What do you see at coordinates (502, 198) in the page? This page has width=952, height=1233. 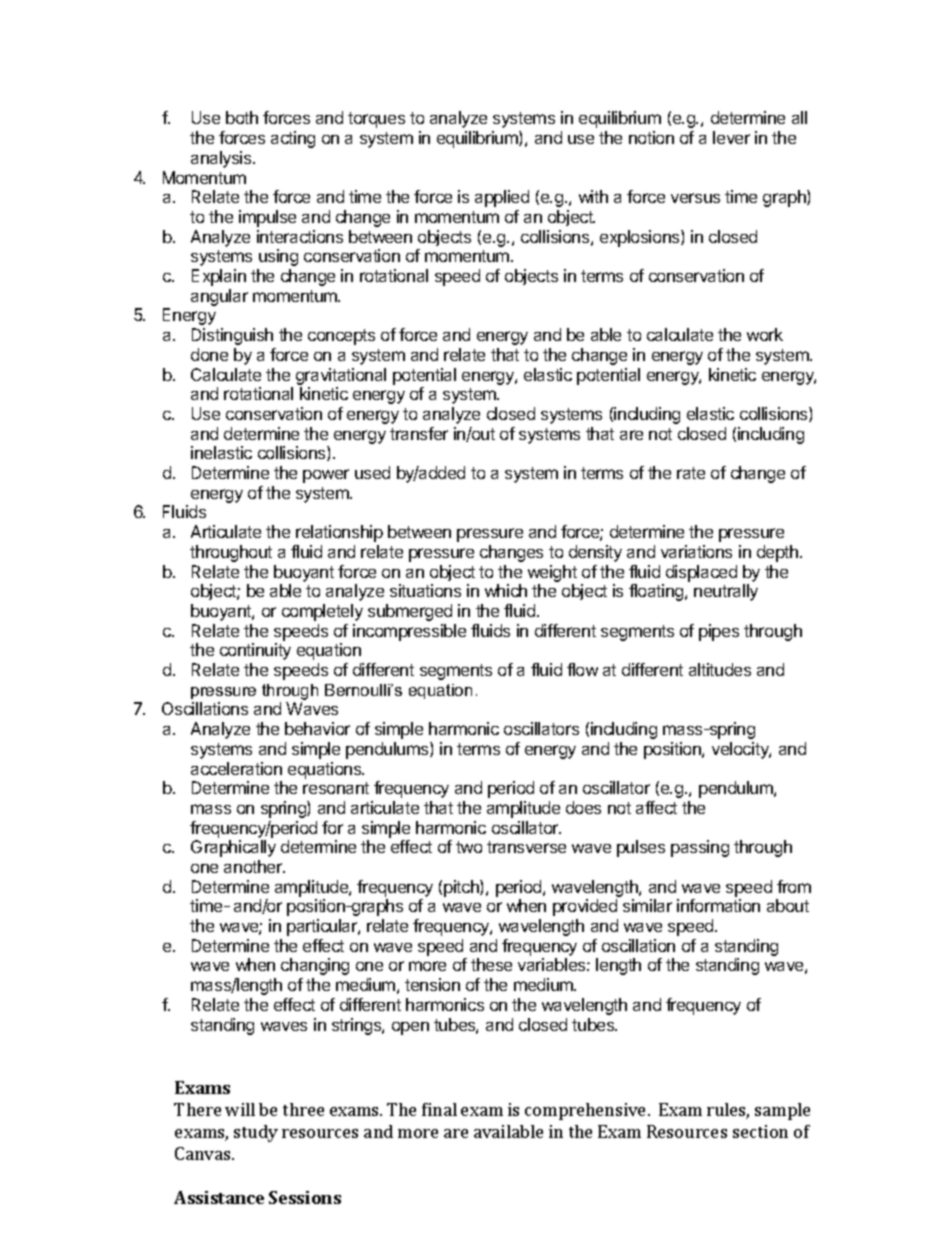 I see `applied` at bounding box center [502, 198].
